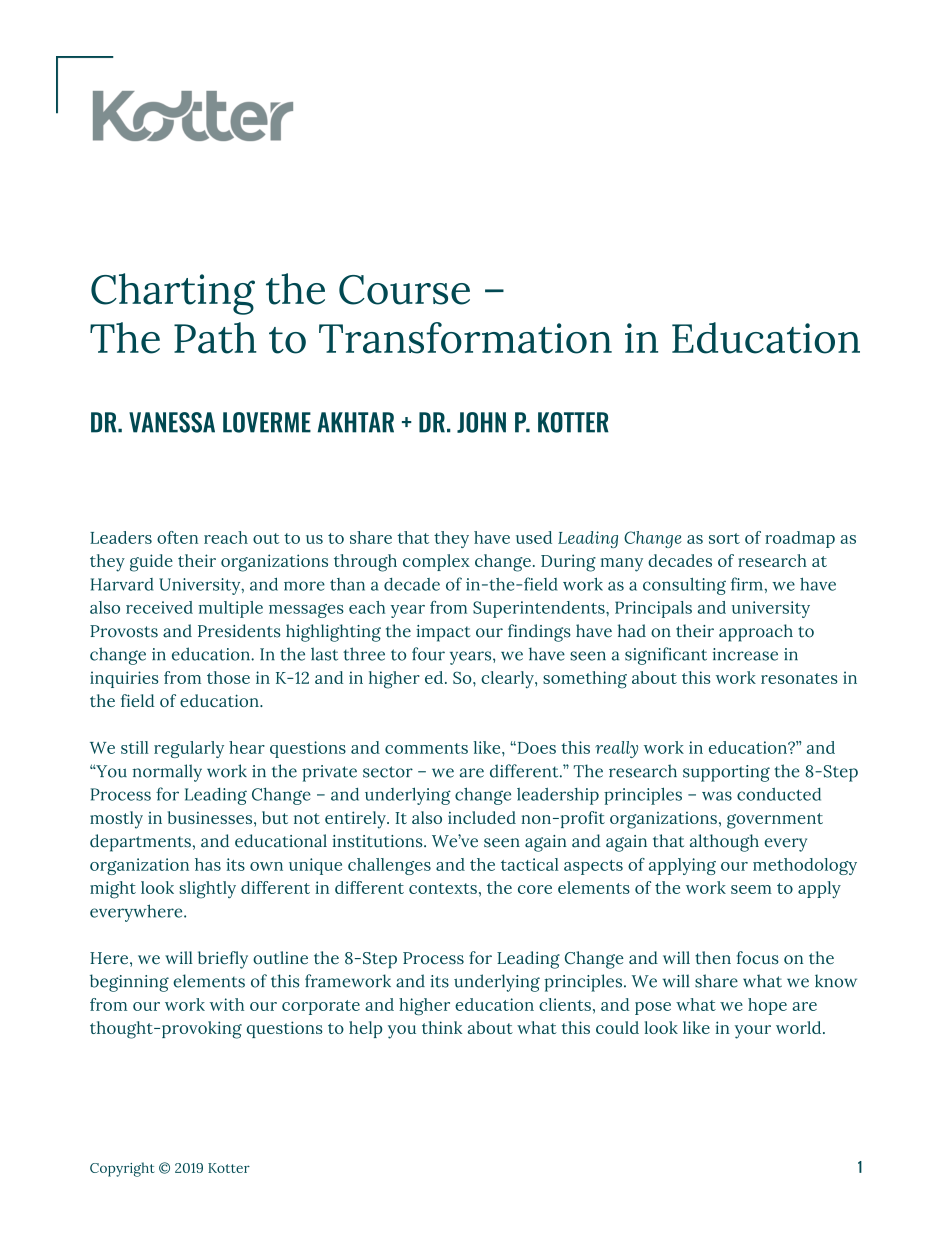 The width and height of the image is (952, 1233). Describe the element at coordinates (465, 338) in the image. I see `Transformation` at that location.
